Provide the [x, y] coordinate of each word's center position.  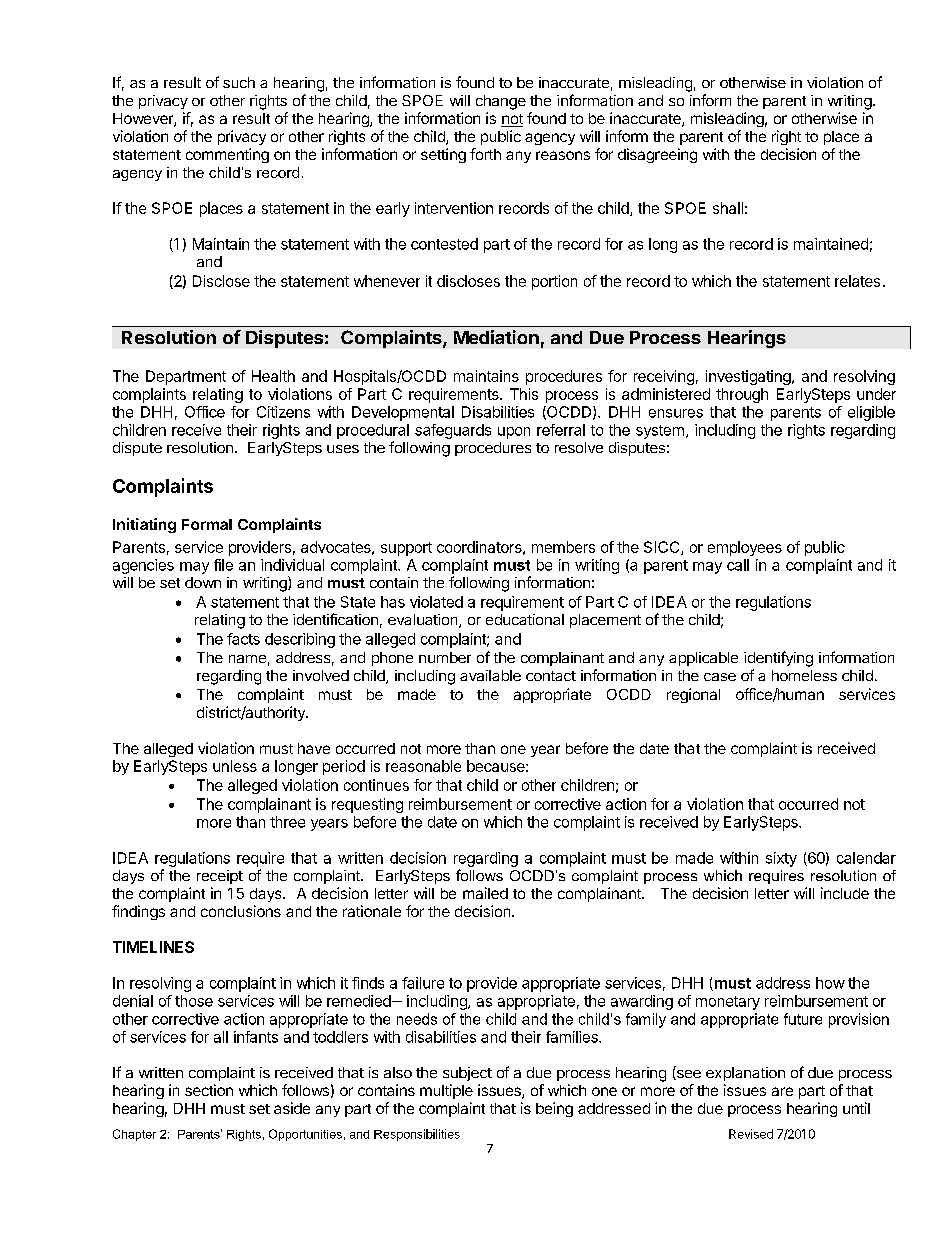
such [239, 82]
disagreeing [657, 155]
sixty [781, 859]
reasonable [423, 766]
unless [235, 766]
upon [514, 433]
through [742, 395]
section [209, 1090]
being [554, 1109]
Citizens [283, 412]
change [501, 102]
